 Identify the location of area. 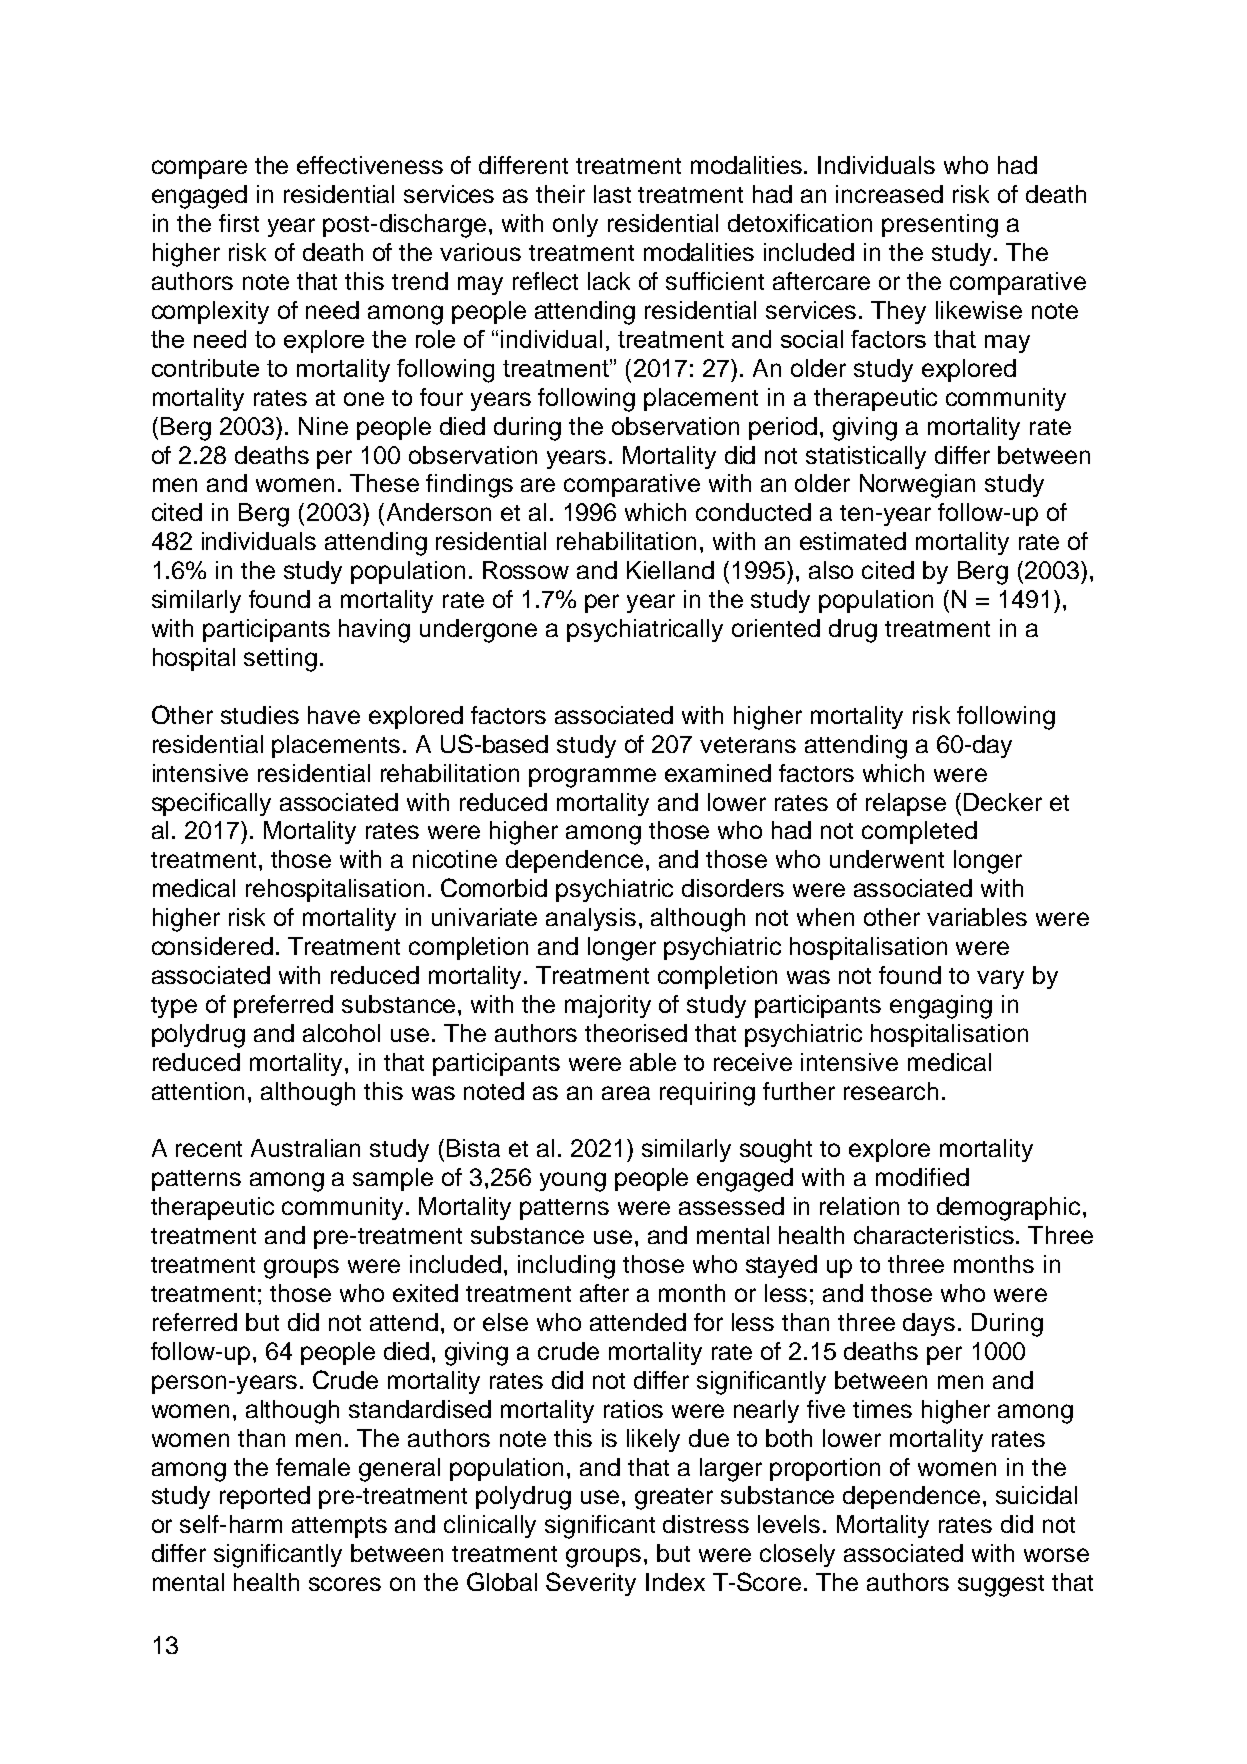
(626, 1093).
